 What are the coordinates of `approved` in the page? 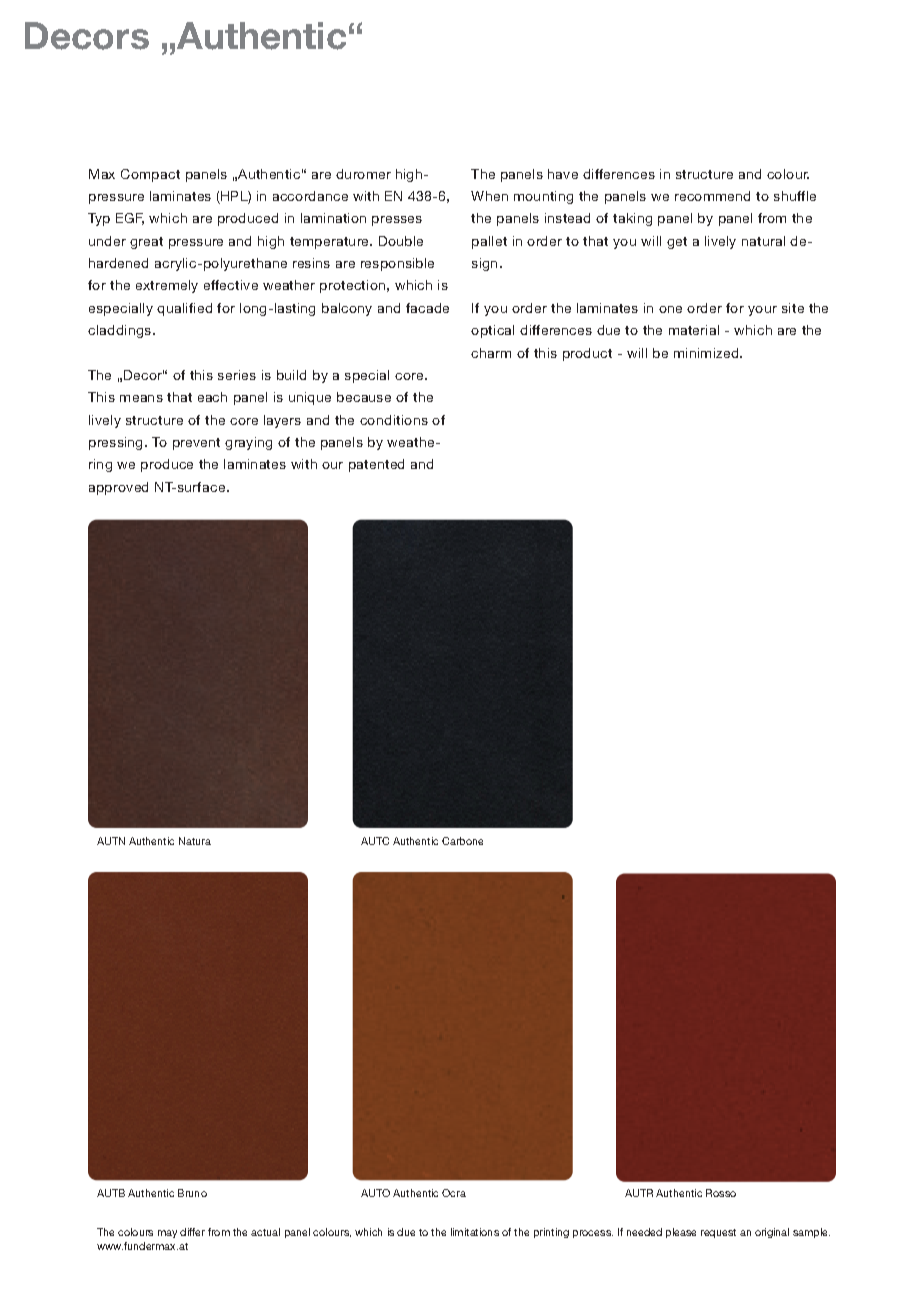 It's located at (118, 488).
